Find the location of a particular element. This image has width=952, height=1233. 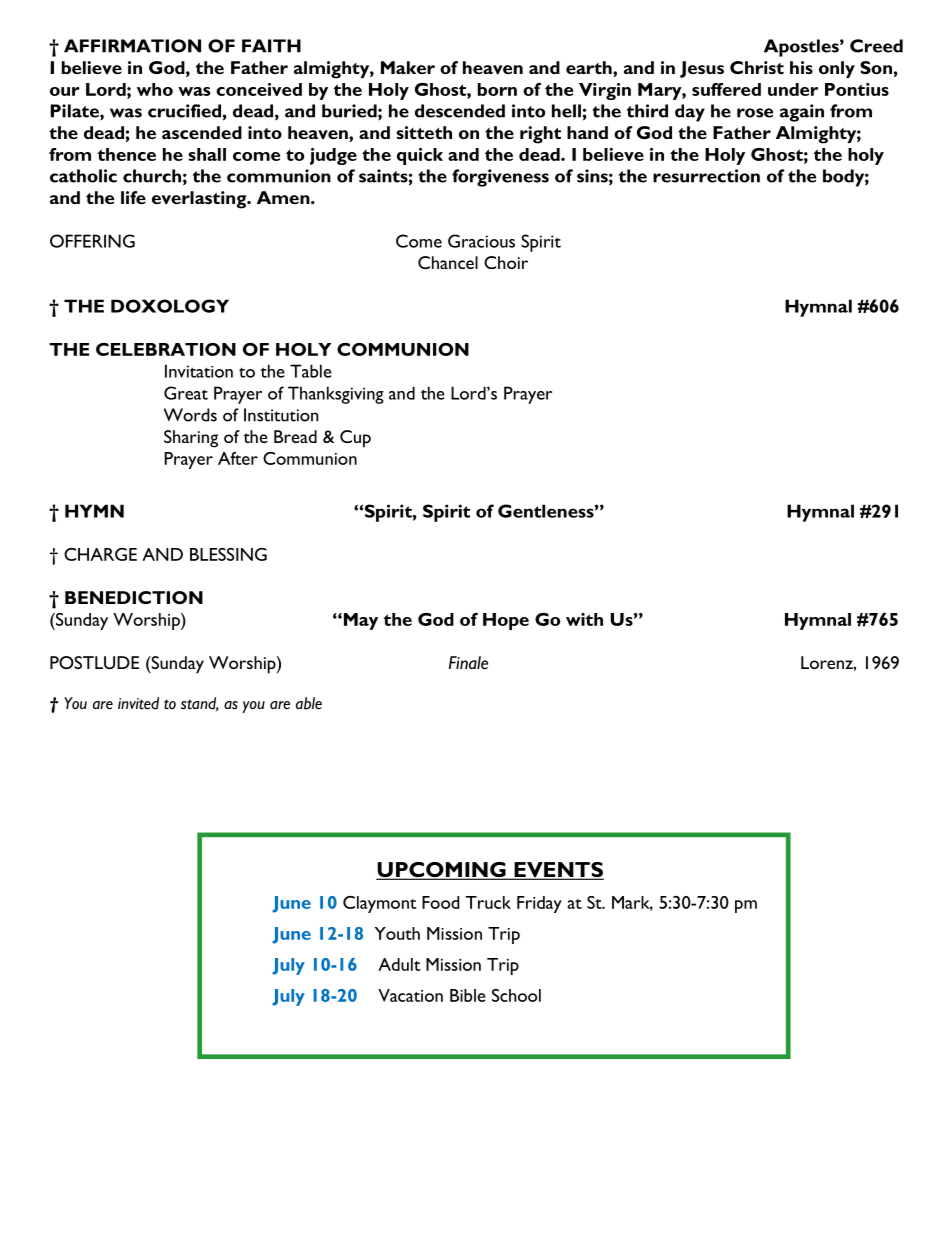

Gracious is located at coordinates (481, 241).
